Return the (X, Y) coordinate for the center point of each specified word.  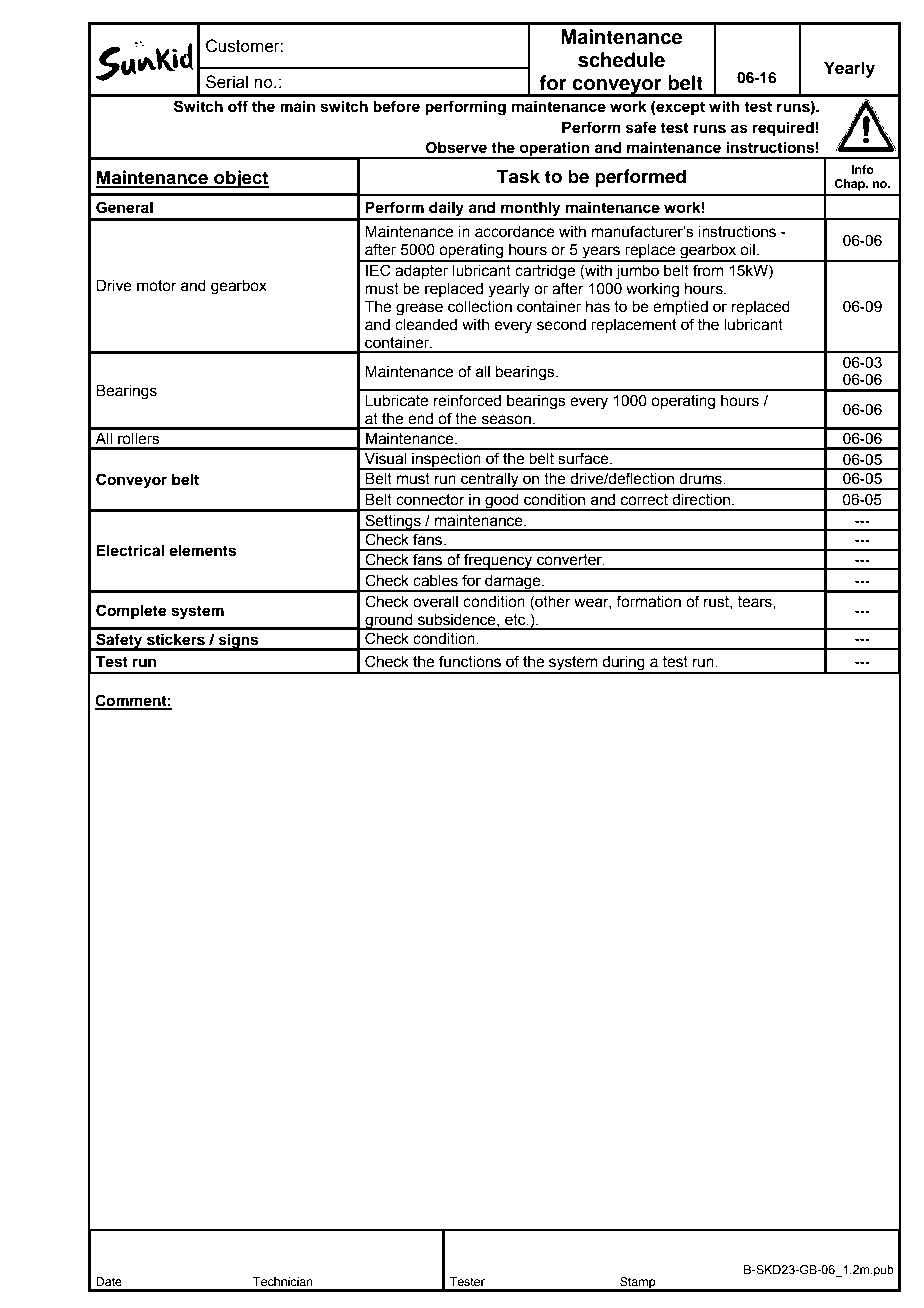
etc (516, 620)
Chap (850, 185)
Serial (227, 82)
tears (756, 602)
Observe (456, 147)
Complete (131, 612)
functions (470, 661)
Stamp (638, 1284)
